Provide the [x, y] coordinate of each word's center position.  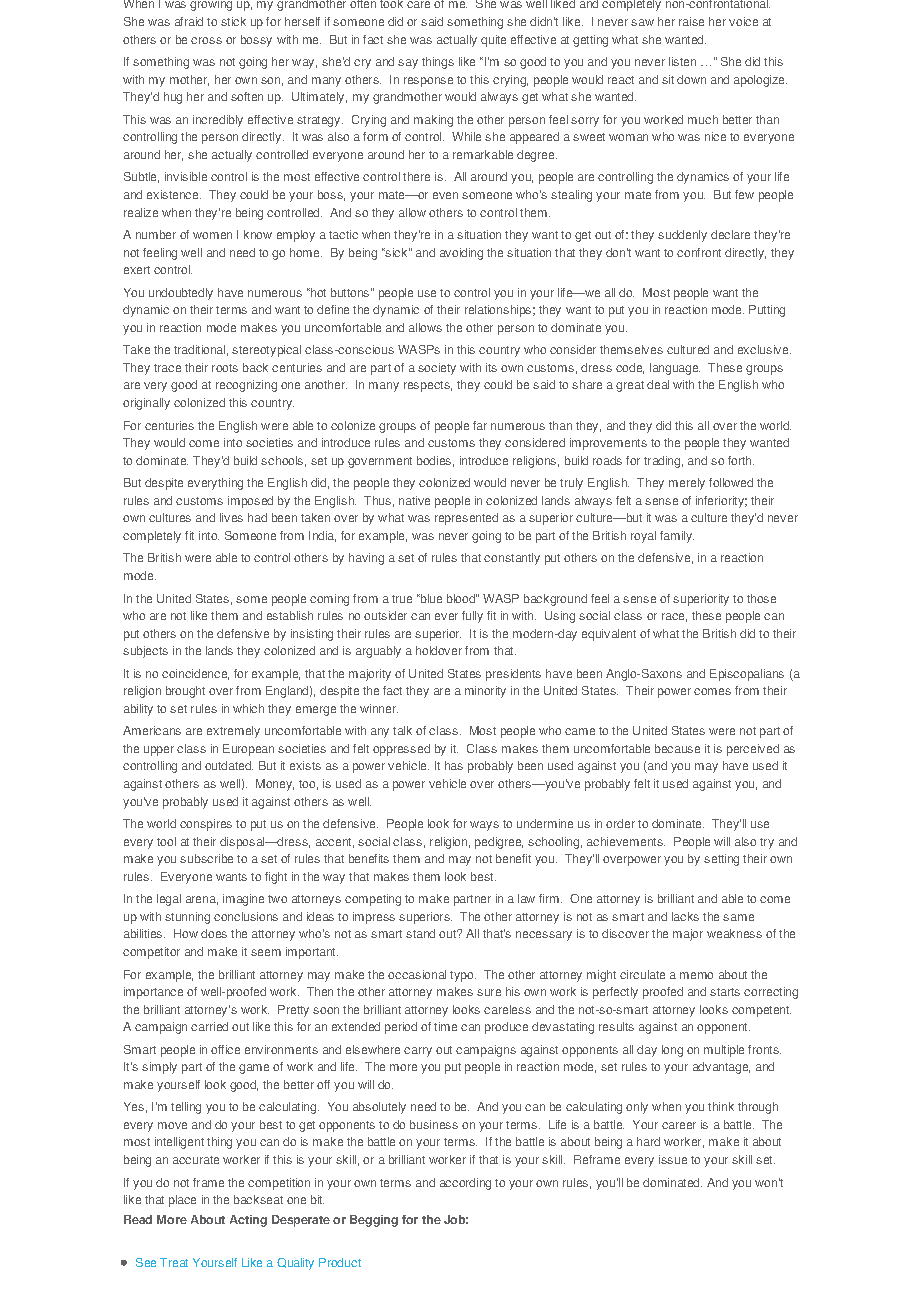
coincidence [195, 674]
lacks [685, 916]
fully [472, 617]
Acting [248, 1221]
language [675, 369]
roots [225, 368]
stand [420, 933]
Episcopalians [747, 675]
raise [691, 21]
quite [493, 41]
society [437, 369]
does [214, 933]
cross [206, 40]
